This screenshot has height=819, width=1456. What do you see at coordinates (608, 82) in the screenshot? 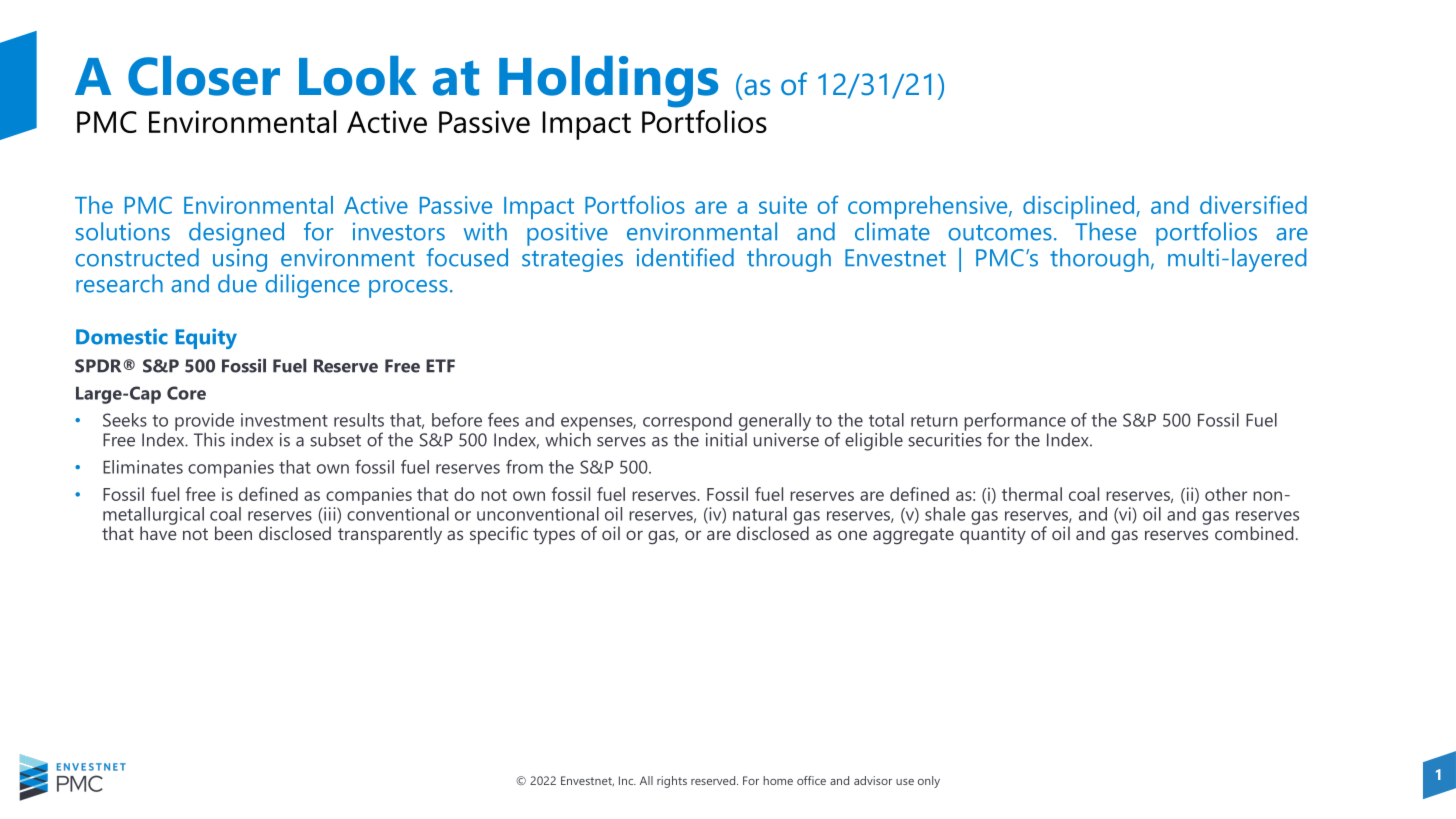
I see `Holdings` at bounding box center [608, 82].
